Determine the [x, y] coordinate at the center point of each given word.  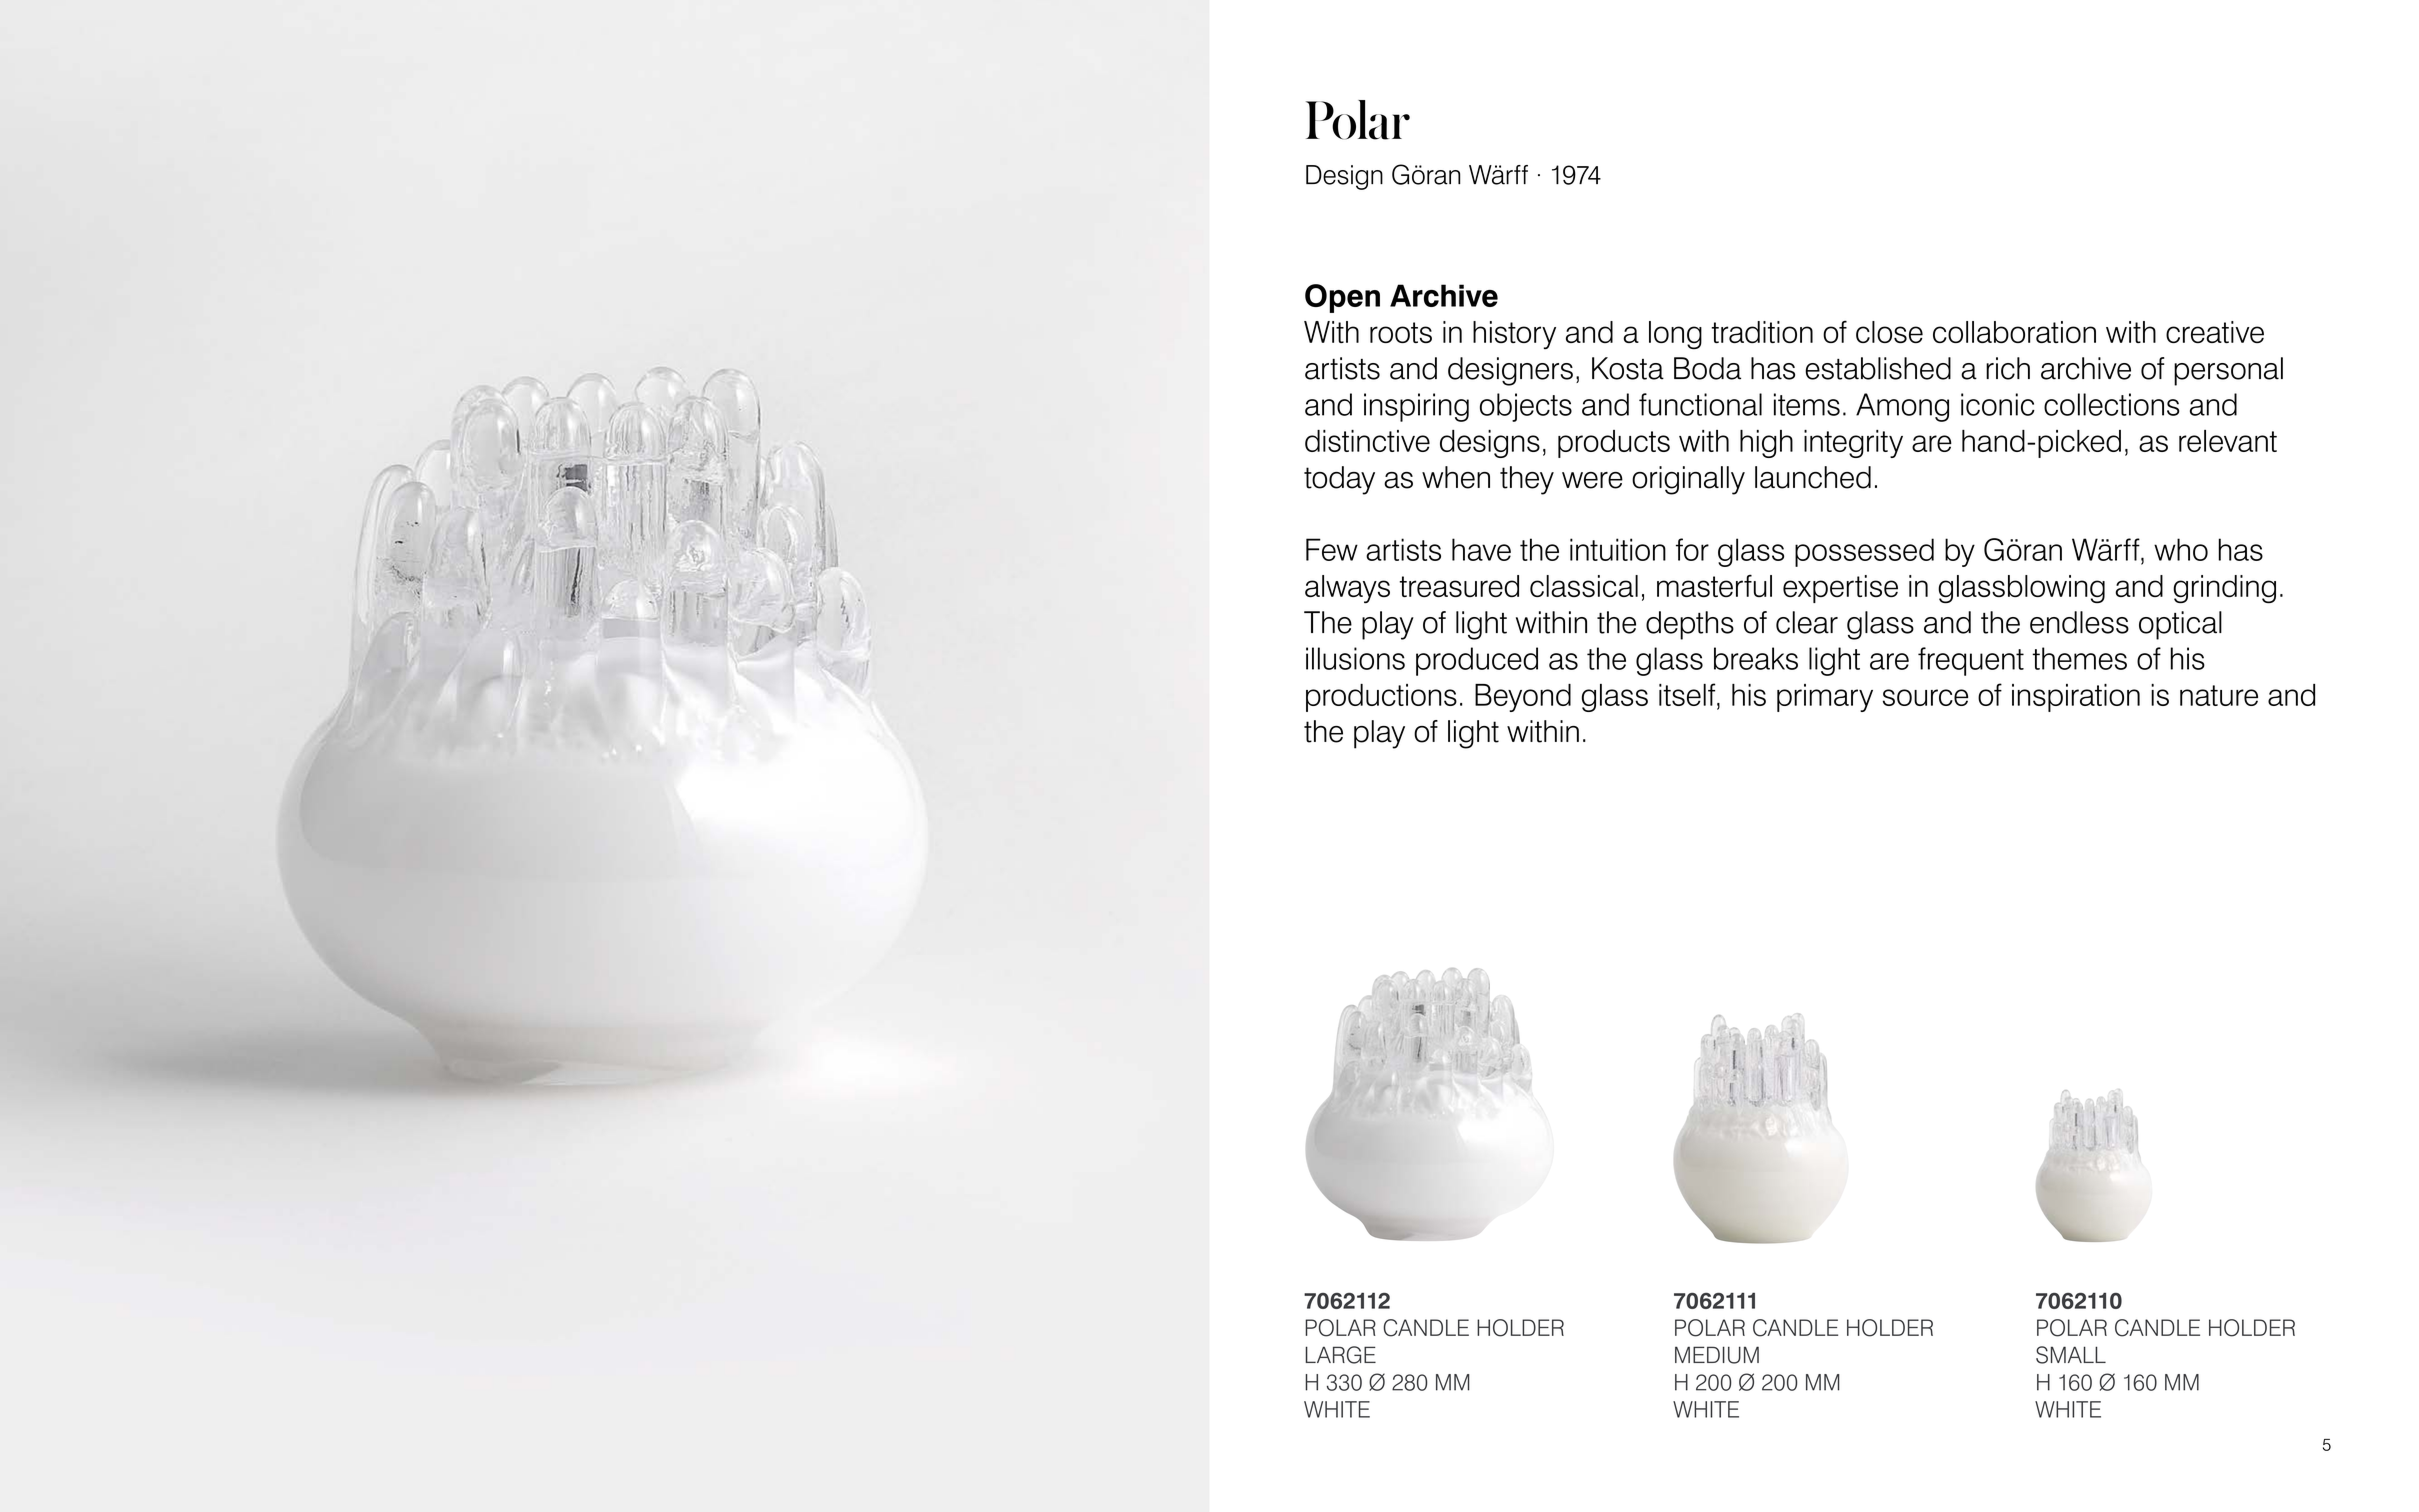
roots [1401, 332]
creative [2215, 332]
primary [1825, 698]
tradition [1762, 332]
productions [1381, 698]
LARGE [1340, 1355]
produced [1477, 661]
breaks [1756, 658]
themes [2079, 658]
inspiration [2076, 698]
